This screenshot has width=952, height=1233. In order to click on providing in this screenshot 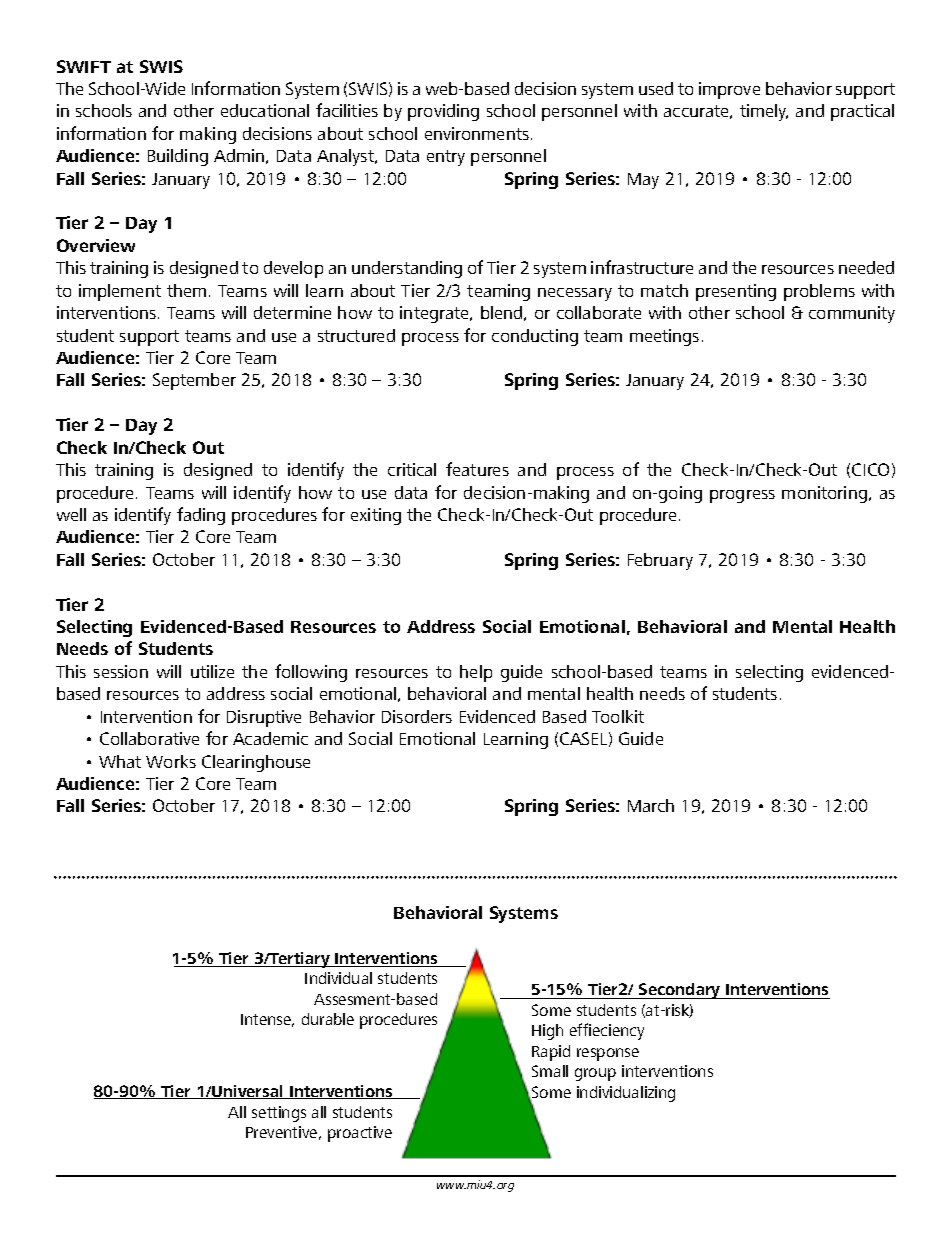, I will do `click(443, 112)`.
